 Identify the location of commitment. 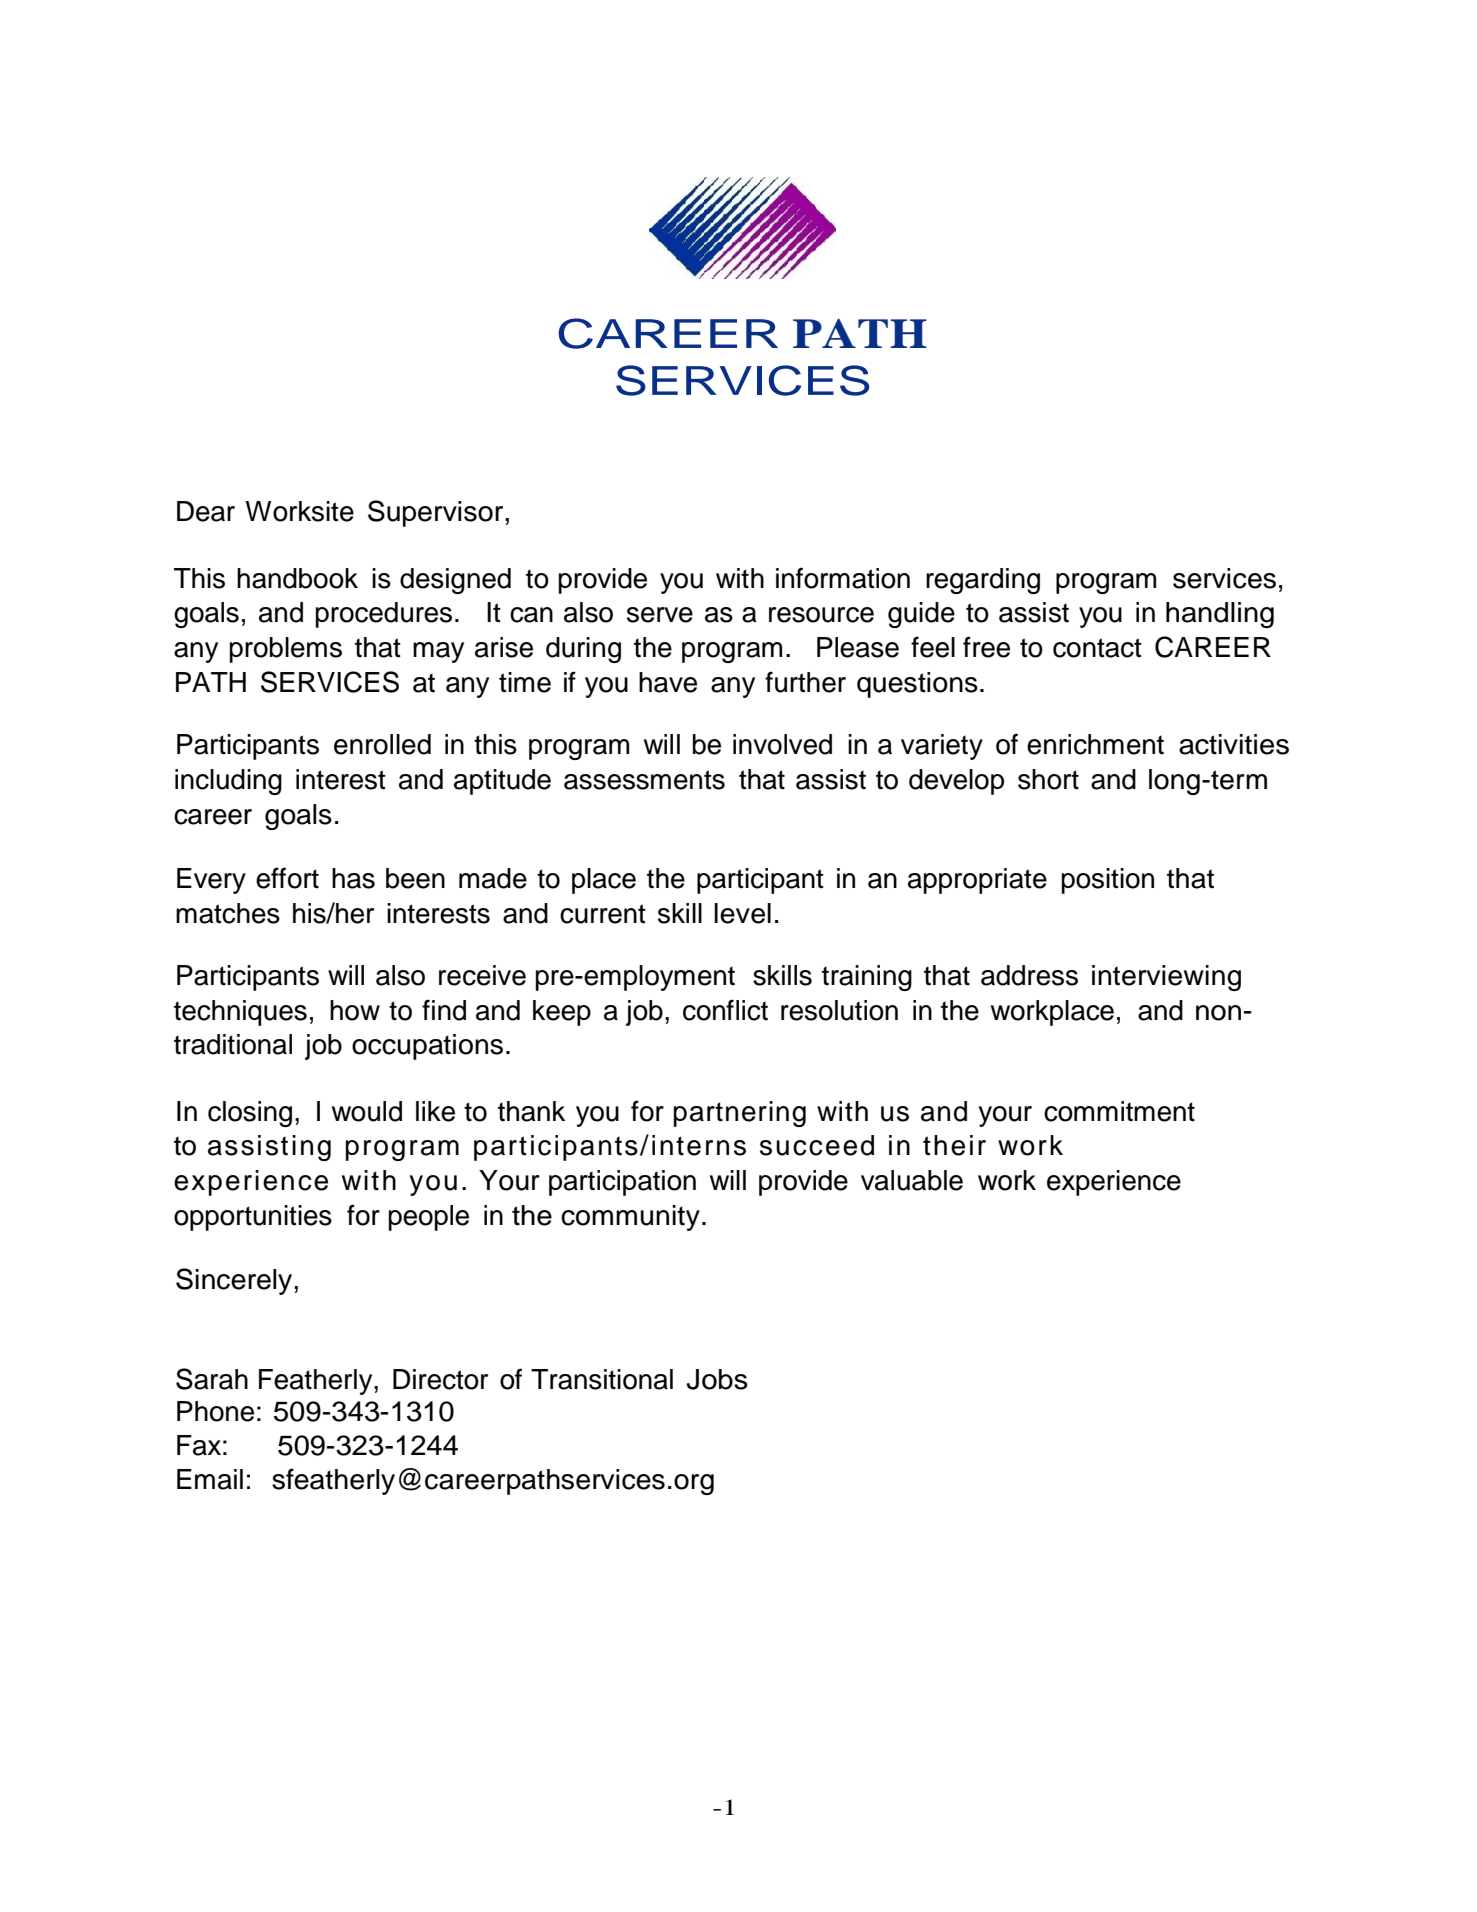
(1119, 1111).
